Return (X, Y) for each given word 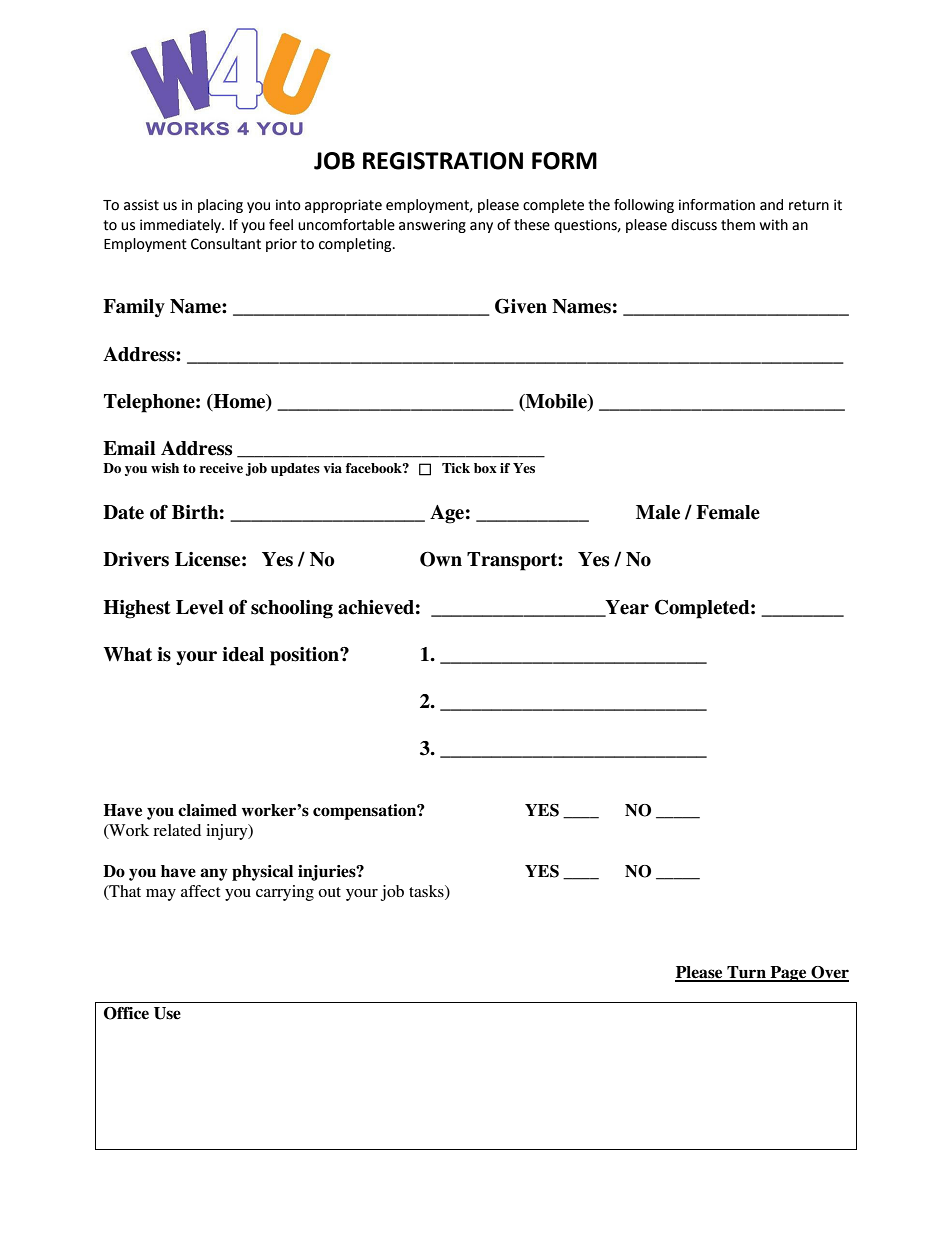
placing (220, 206)
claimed (207, 810)
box (485, 468)
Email (129, 448)
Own (441, 559)
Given (521, 306)
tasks (427, 891)
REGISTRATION (443, 161)
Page (788, 974)
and (771, 205)
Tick (456, 468)
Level (199, 607)
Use (167, 1013)
